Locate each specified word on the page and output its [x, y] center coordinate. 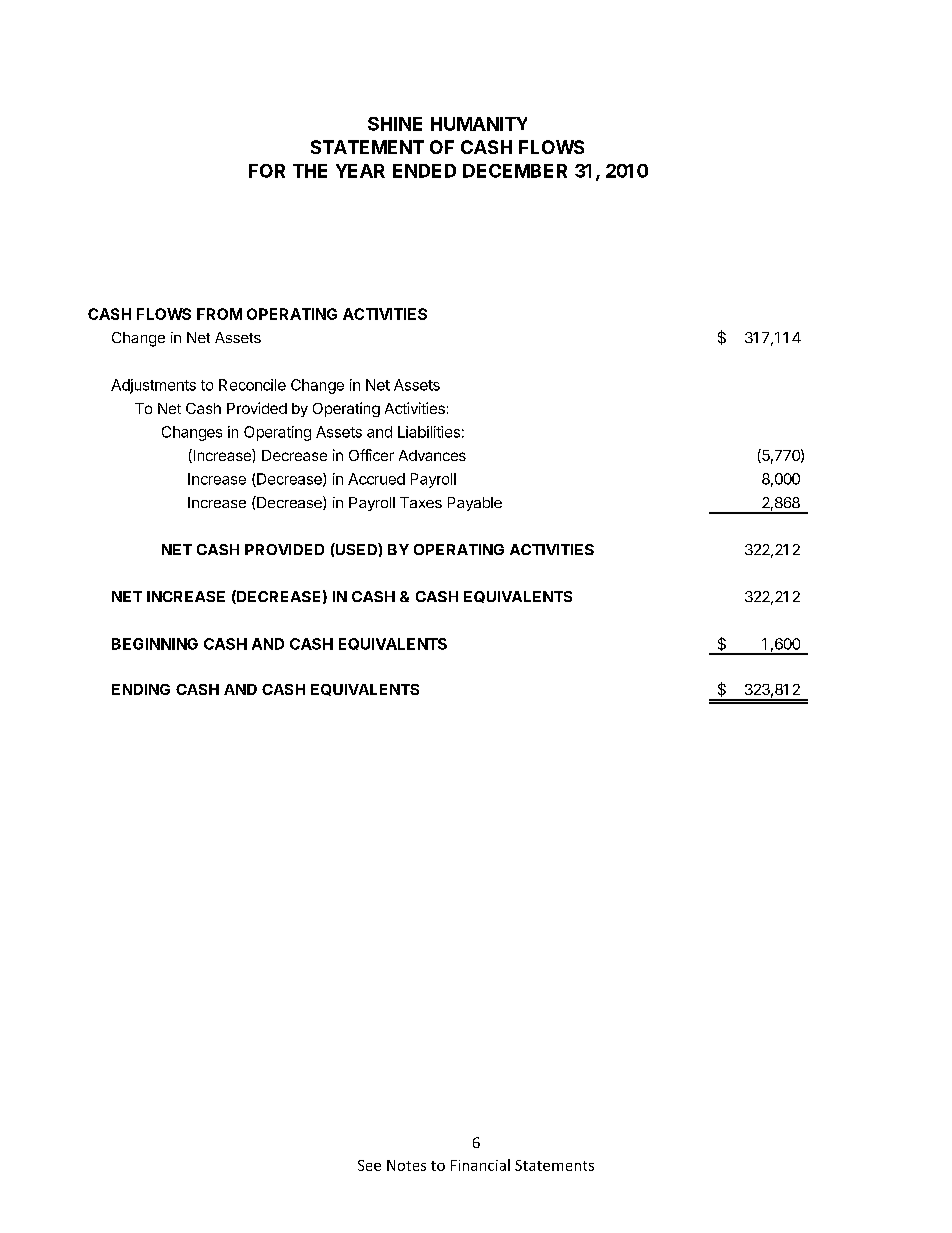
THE [310, 171]
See [369, 1165]
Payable [475, 504]
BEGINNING [155, 644]
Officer [371, 455]
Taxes [421, 502]
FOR [267, 171]
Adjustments [153, 386]
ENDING [141, 689]
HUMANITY [479, 124]
